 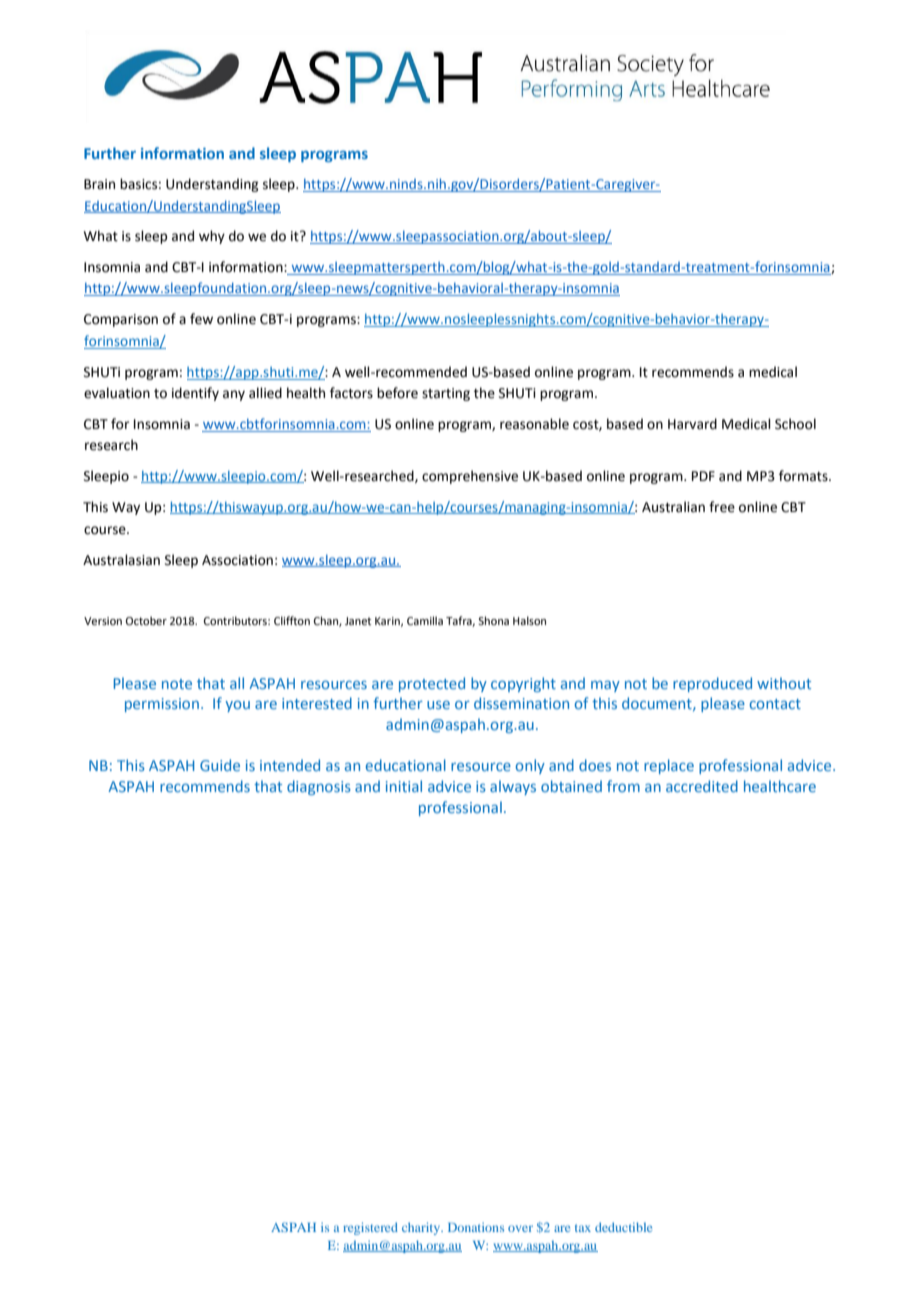 What do you see at coordinates (220, 765) in the screenshot?
I see `Guide` at bounding box center [220, 765].
